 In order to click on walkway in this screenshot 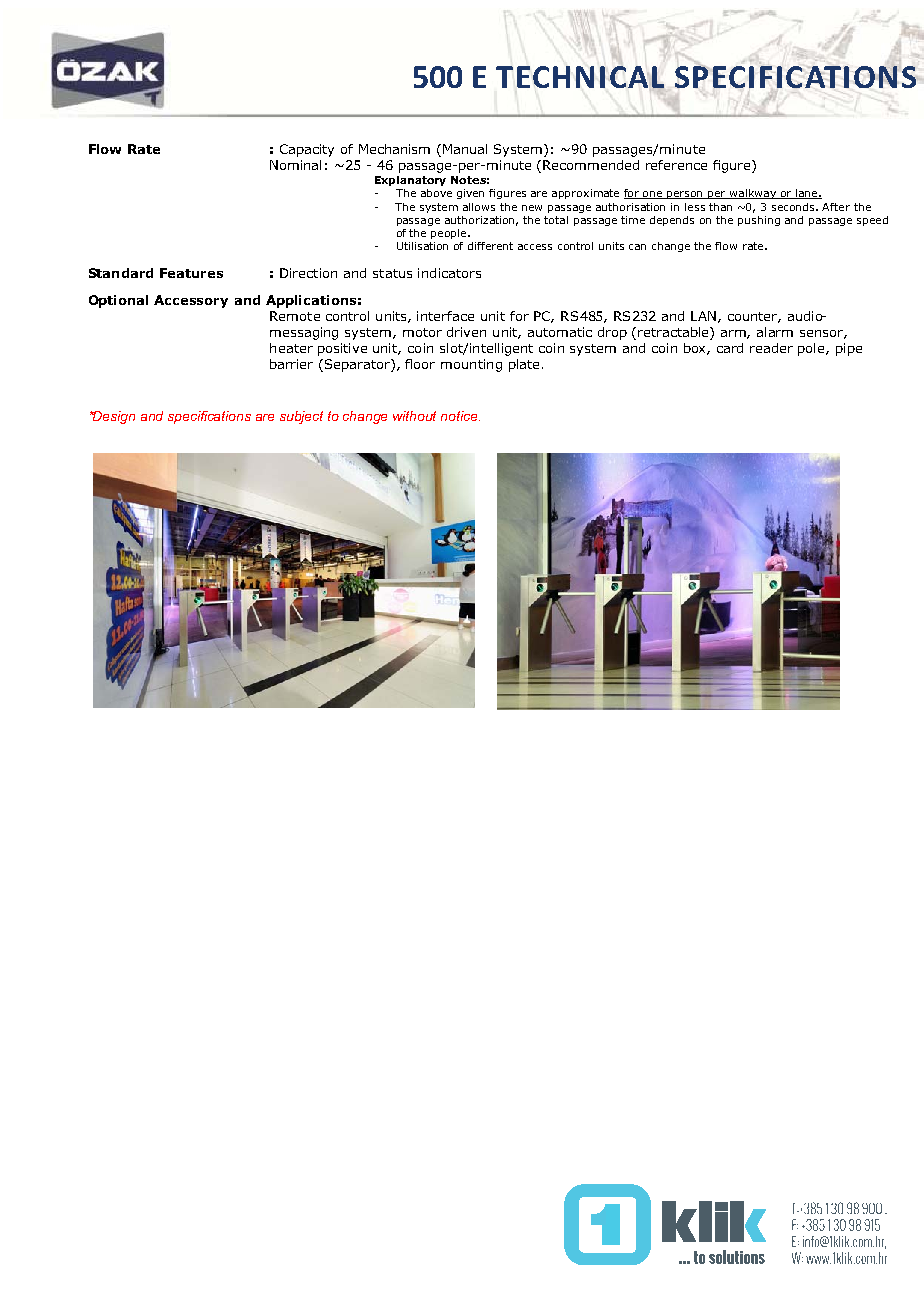, I will do `click(753, 194)`.
